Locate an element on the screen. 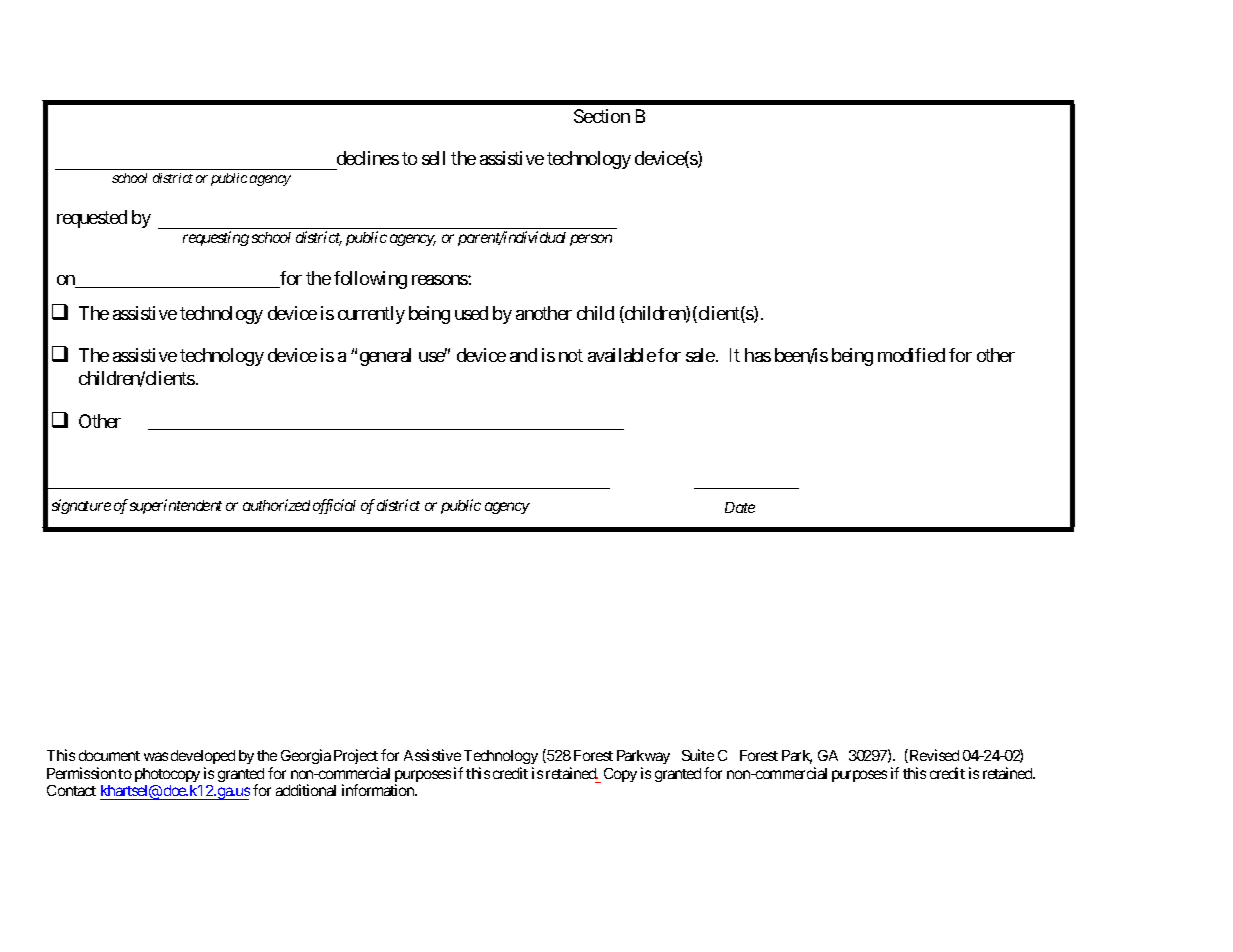  developed is located at coordinates (203, 757).
